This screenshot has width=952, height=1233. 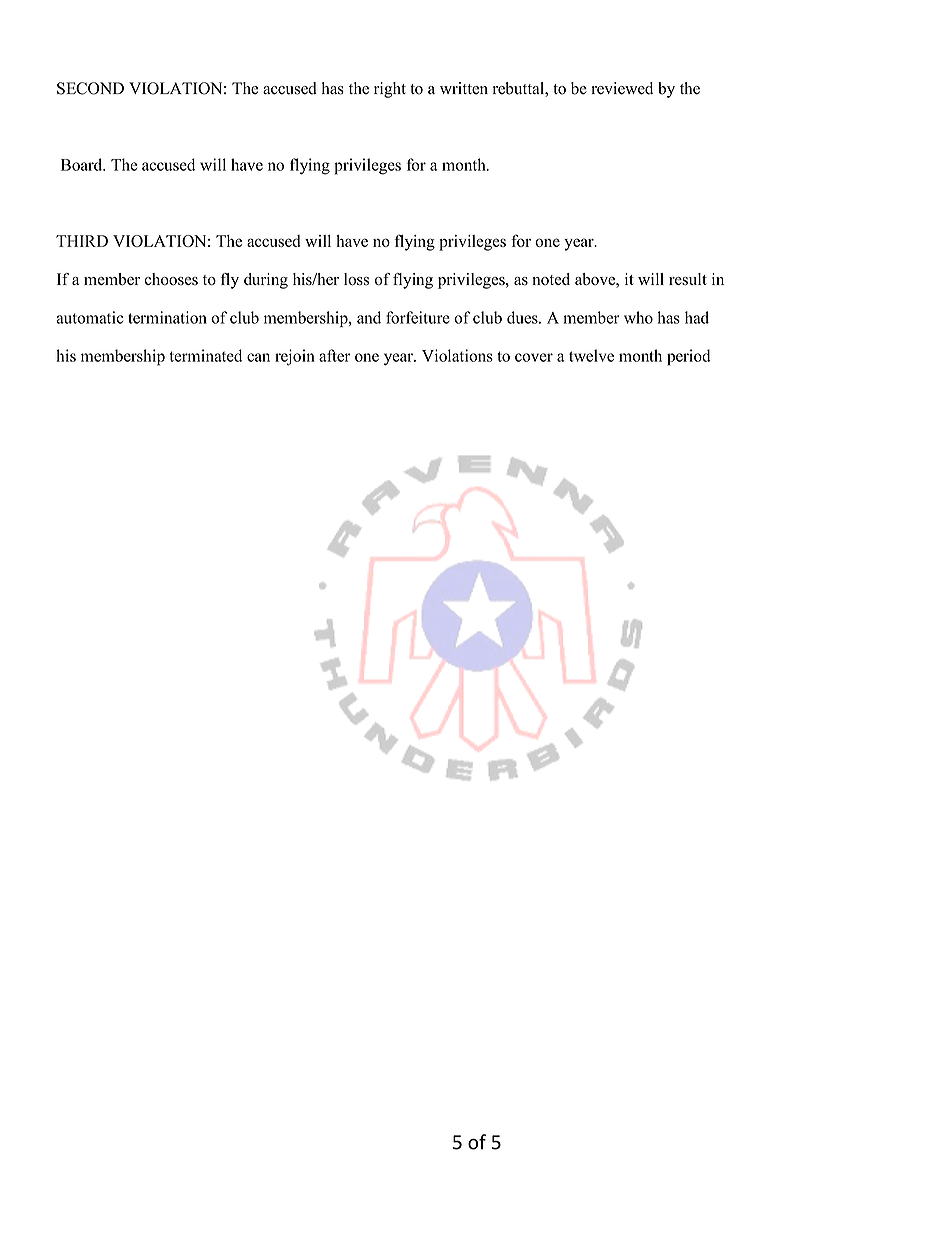 What do you see at coordinates (171, 279) in the screenshot?
I see `chooses` at bounding box center [171, 279].
